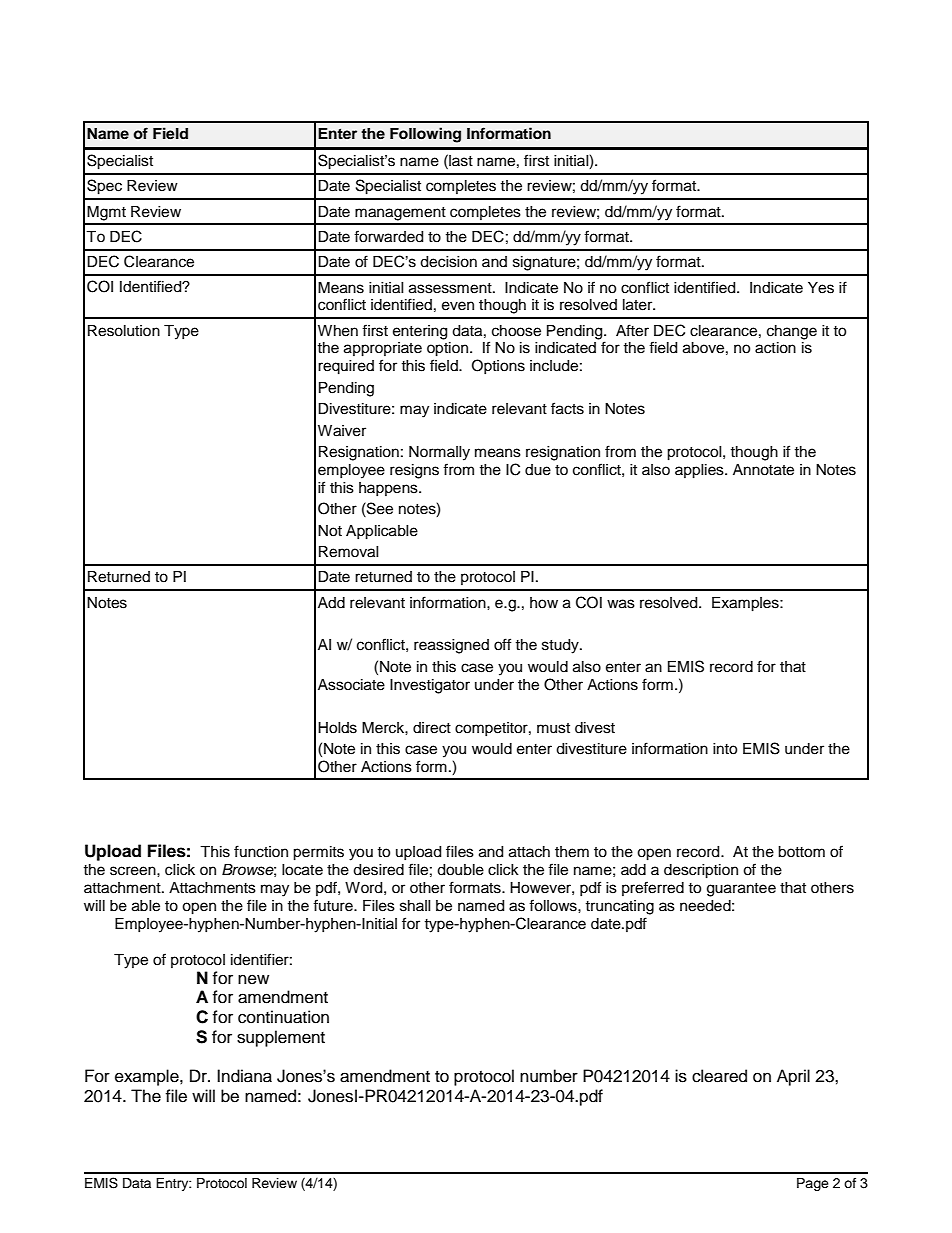 This screenshot has height=1233, width=952. Describe the element at coordinates (460, 870) in the screenshot. I see `double` at that location.
